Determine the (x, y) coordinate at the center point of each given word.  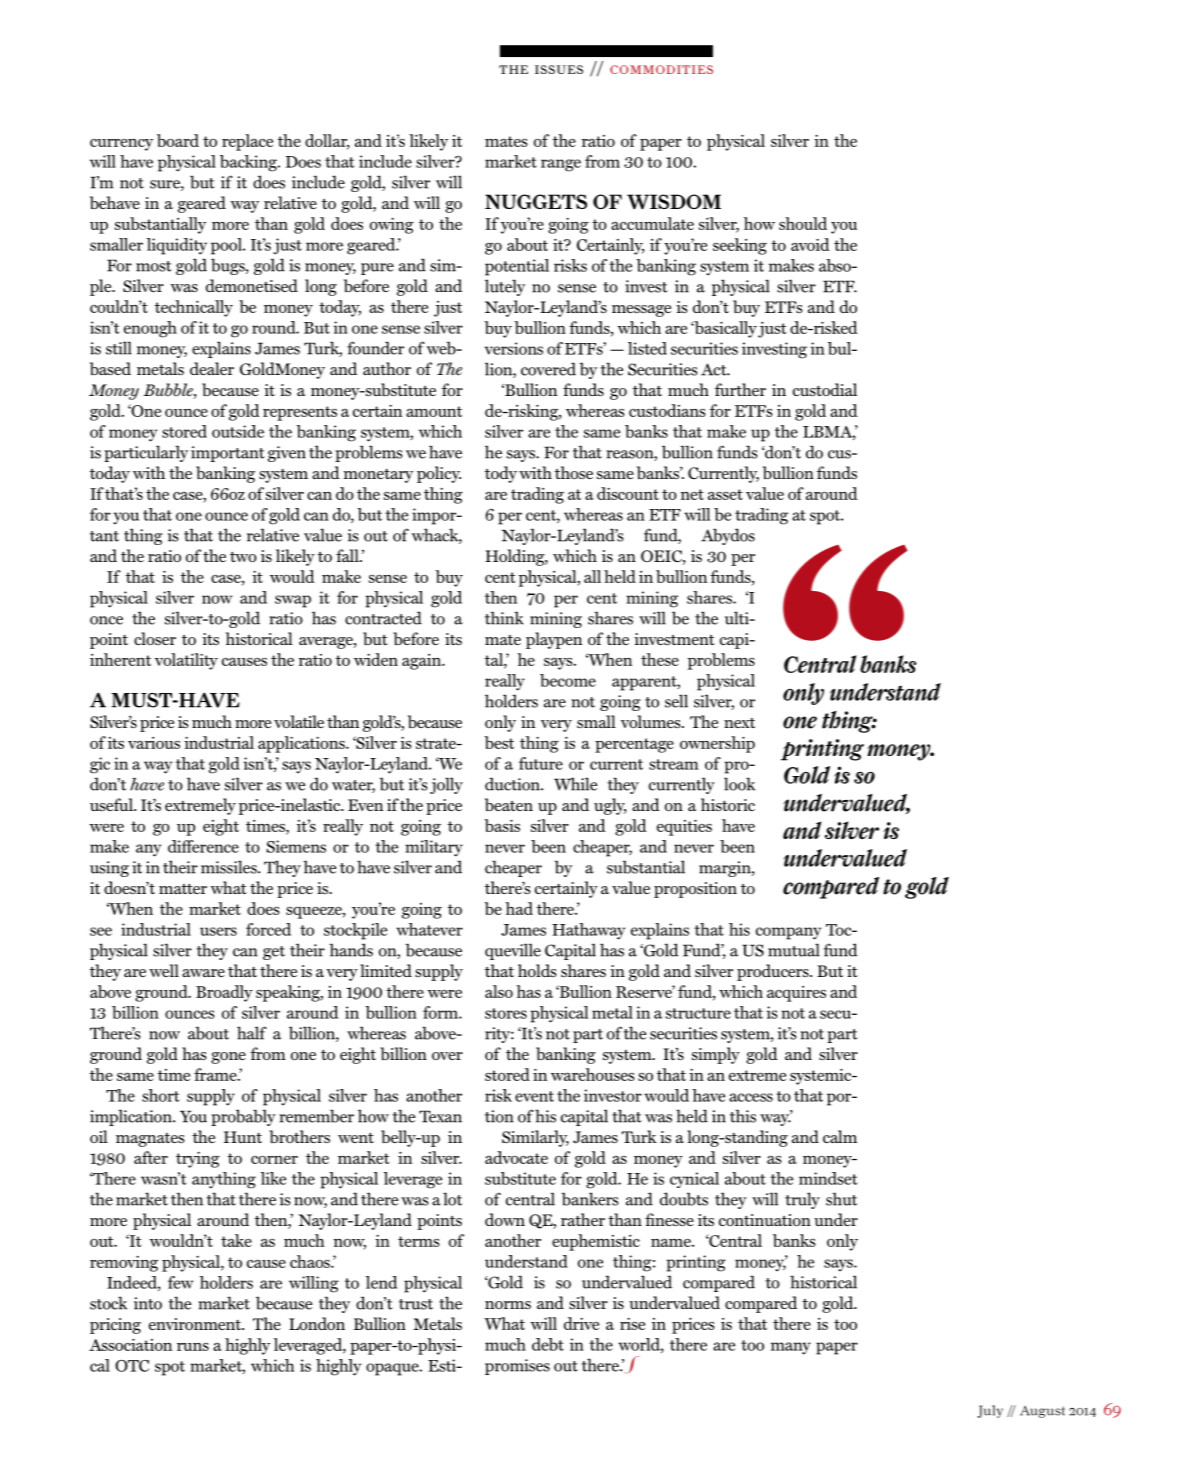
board (178, 140)
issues (559, 69)
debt (548, 1344)
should (803, 223)
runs (193, 1347)
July (990, 1411)
